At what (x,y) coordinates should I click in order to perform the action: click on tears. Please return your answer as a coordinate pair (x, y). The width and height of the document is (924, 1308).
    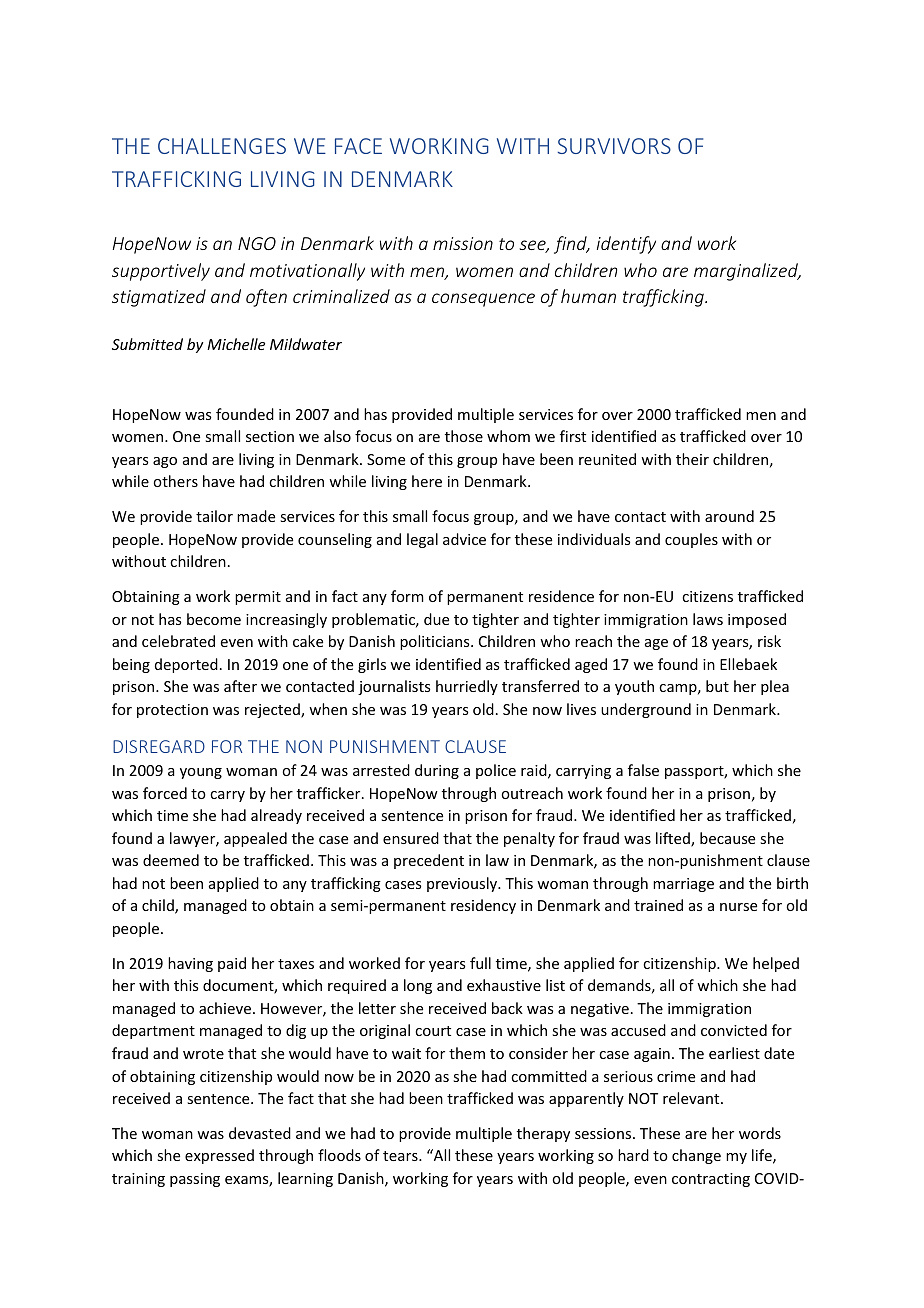
    Looking at the image, I should click on (401, 1156).
